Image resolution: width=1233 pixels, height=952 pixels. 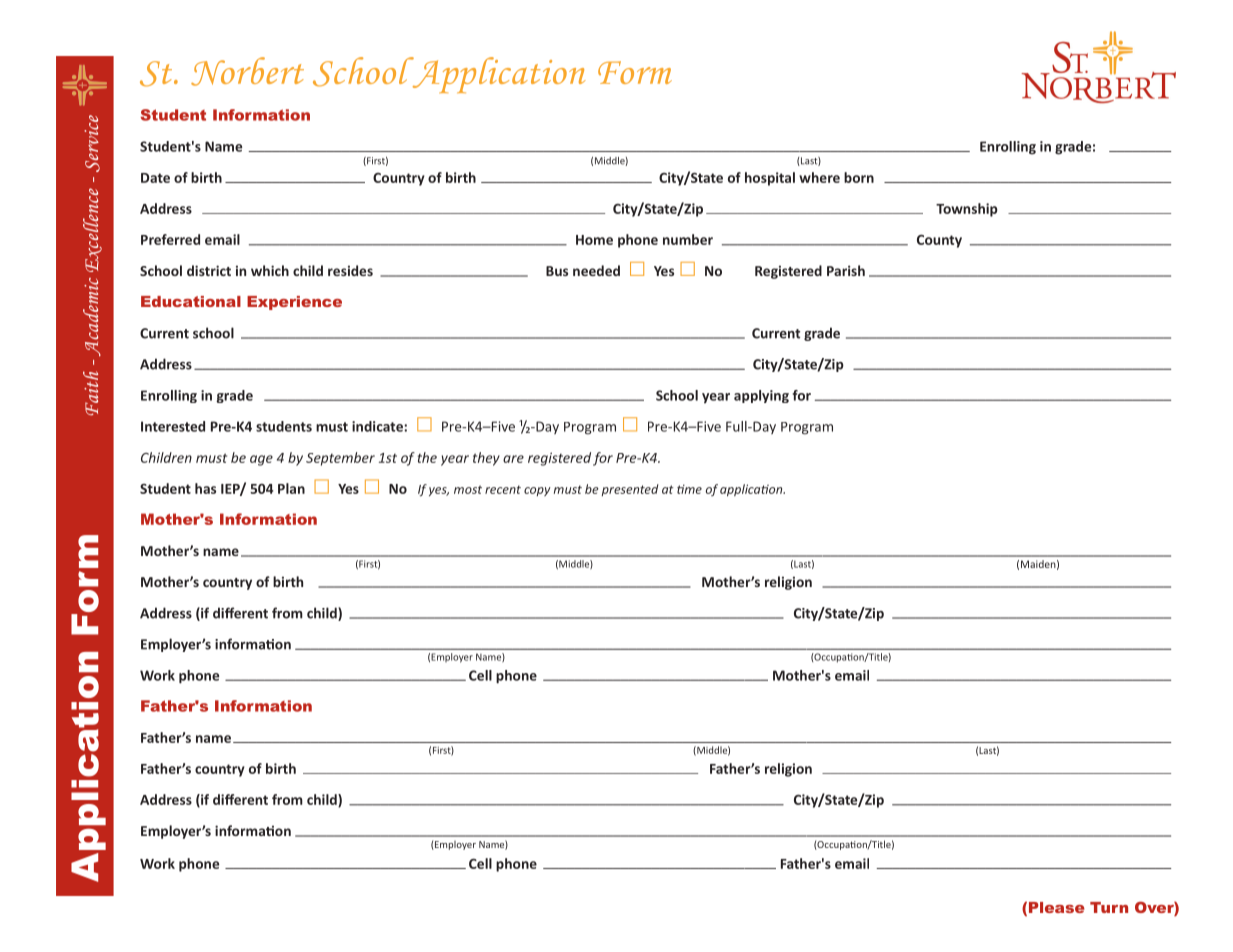 What do you see at coordinates (537, 491) in the page?
I see `copy` at bounding box center [537, 491].
